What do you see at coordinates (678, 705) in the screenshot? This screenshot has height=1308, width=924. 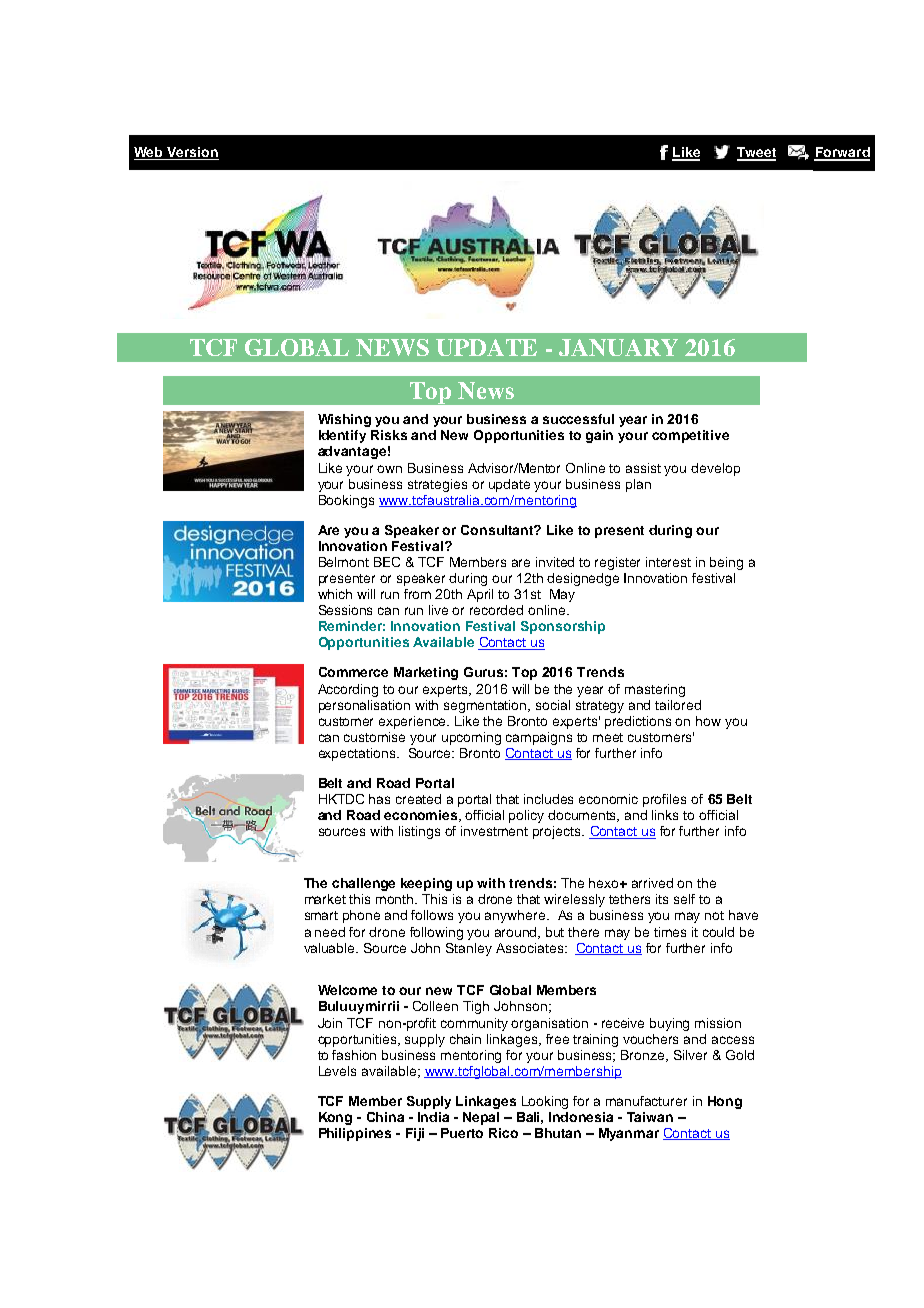 I see `tailored` at bounding box center [678, 705].
